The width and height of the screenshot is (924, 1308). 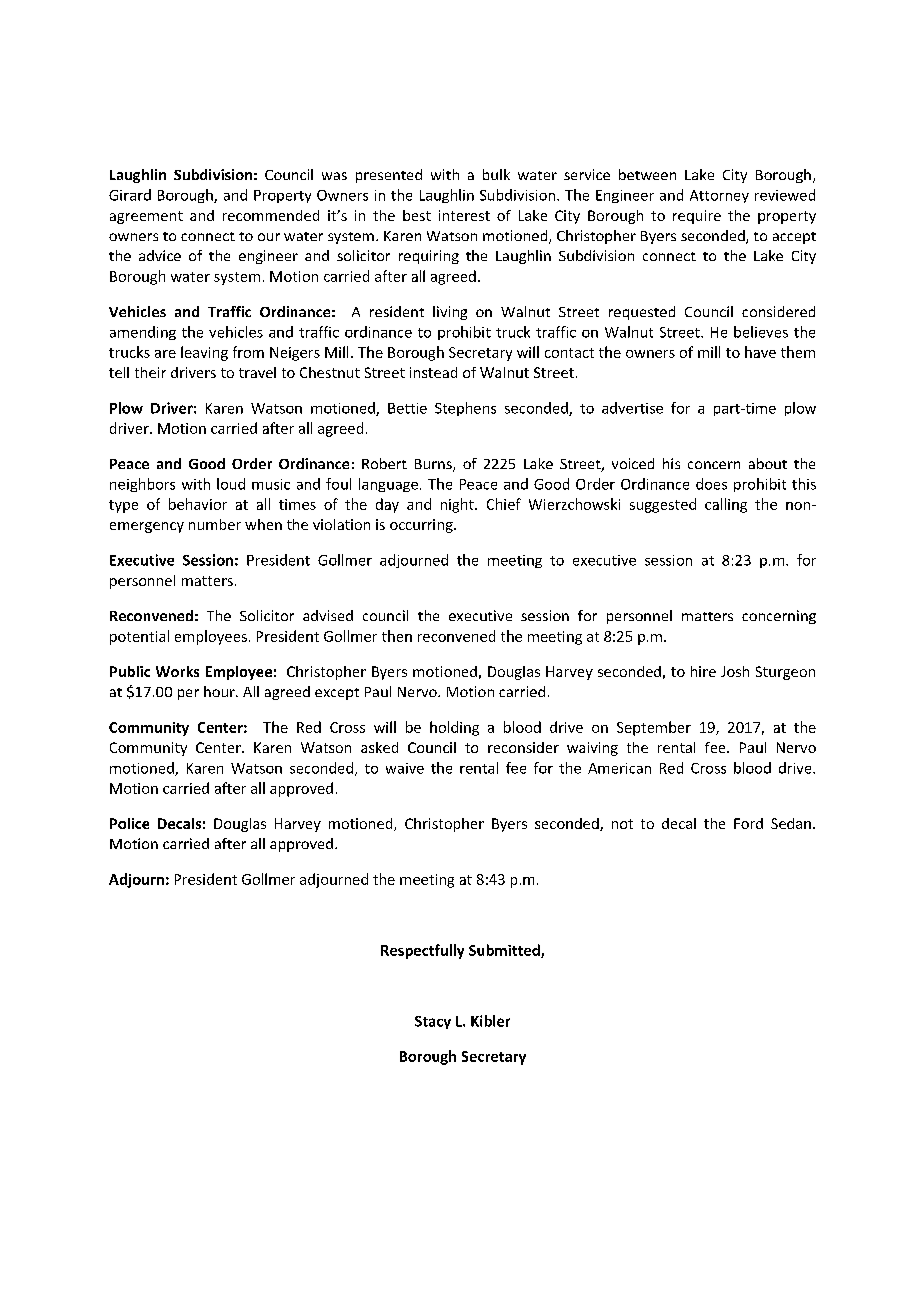 What do you see at coordinates (464, 215) in the screenshot?
I see `interest` at bounding box center [464, 215].
